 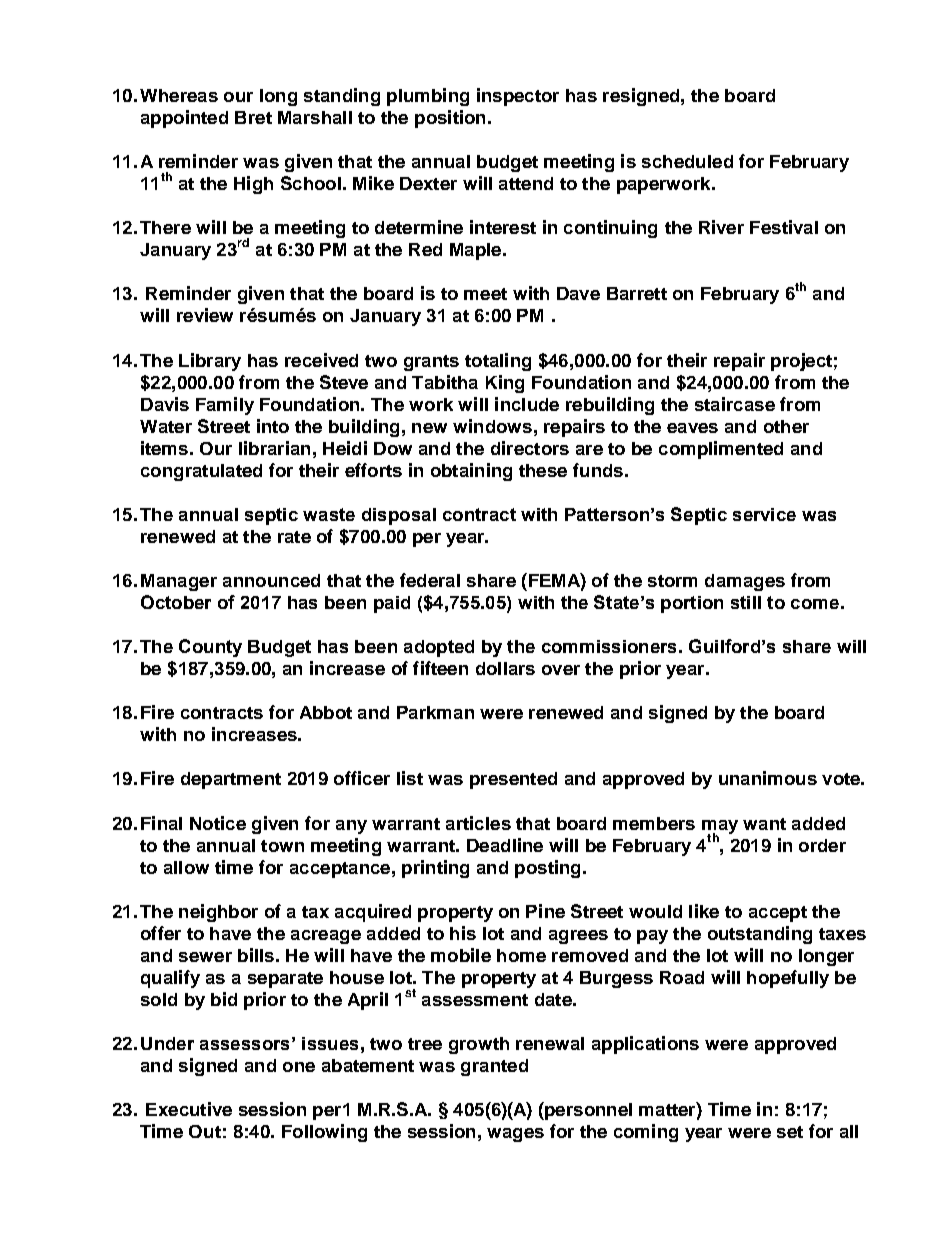 I want to click on Executive, so click(x=189, y=1109).
